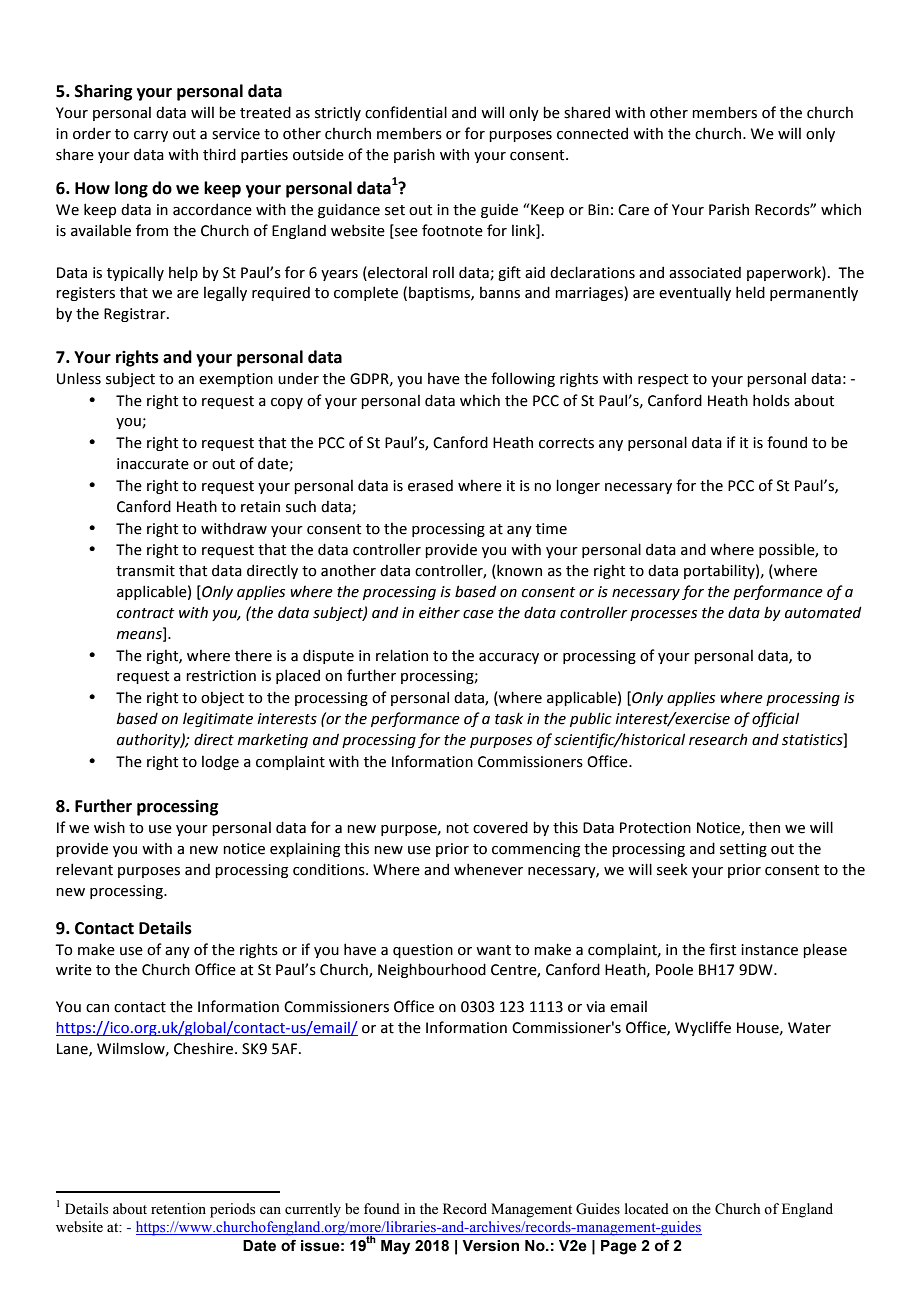  I want to click on retention, so click(178, 1209).
